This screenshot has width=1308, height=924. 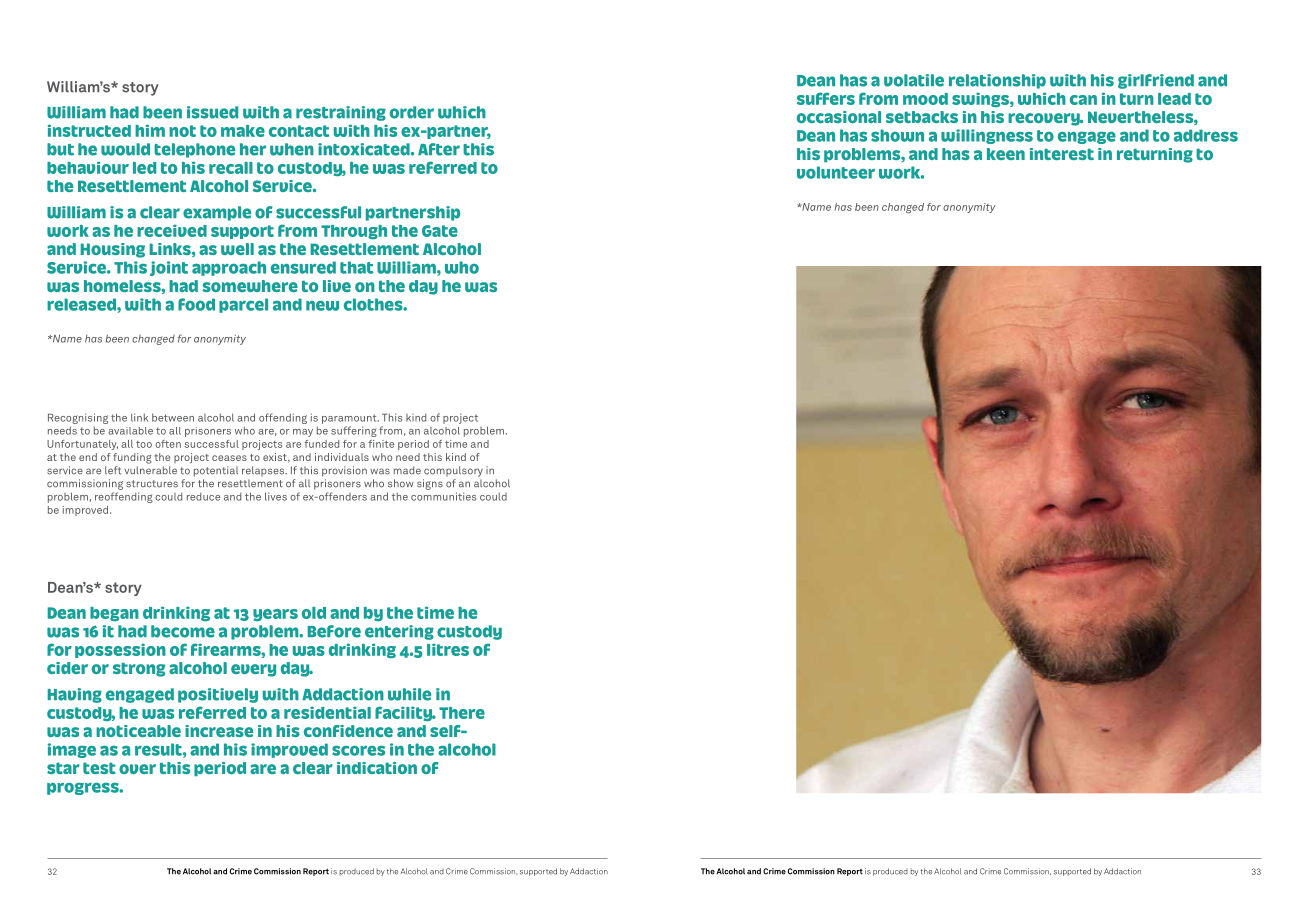 What do you see at coordinates (440, 231) in the screenshot?
I see `Gate` at bounding box center [440, 231].
